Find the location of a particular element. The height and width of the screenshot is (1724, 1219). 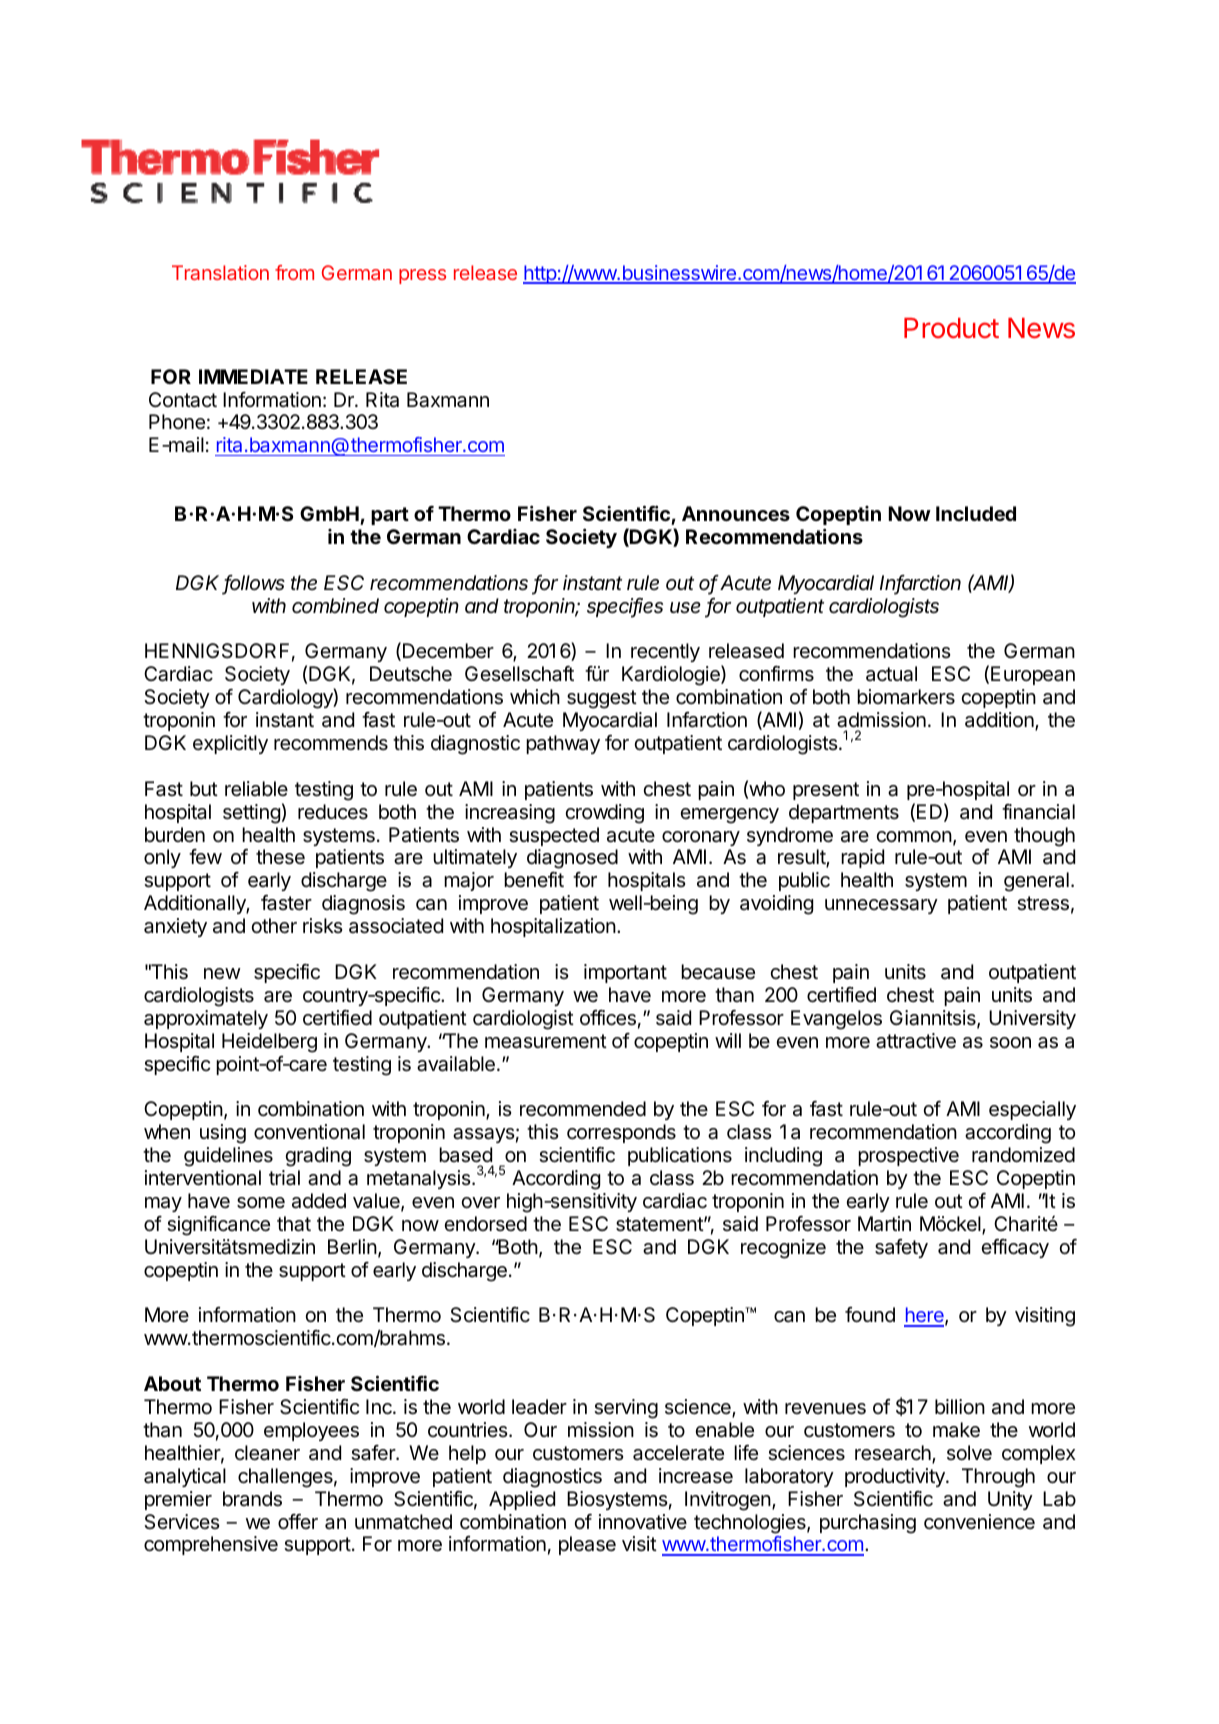

brands is located at coordinates (252, 1499).
